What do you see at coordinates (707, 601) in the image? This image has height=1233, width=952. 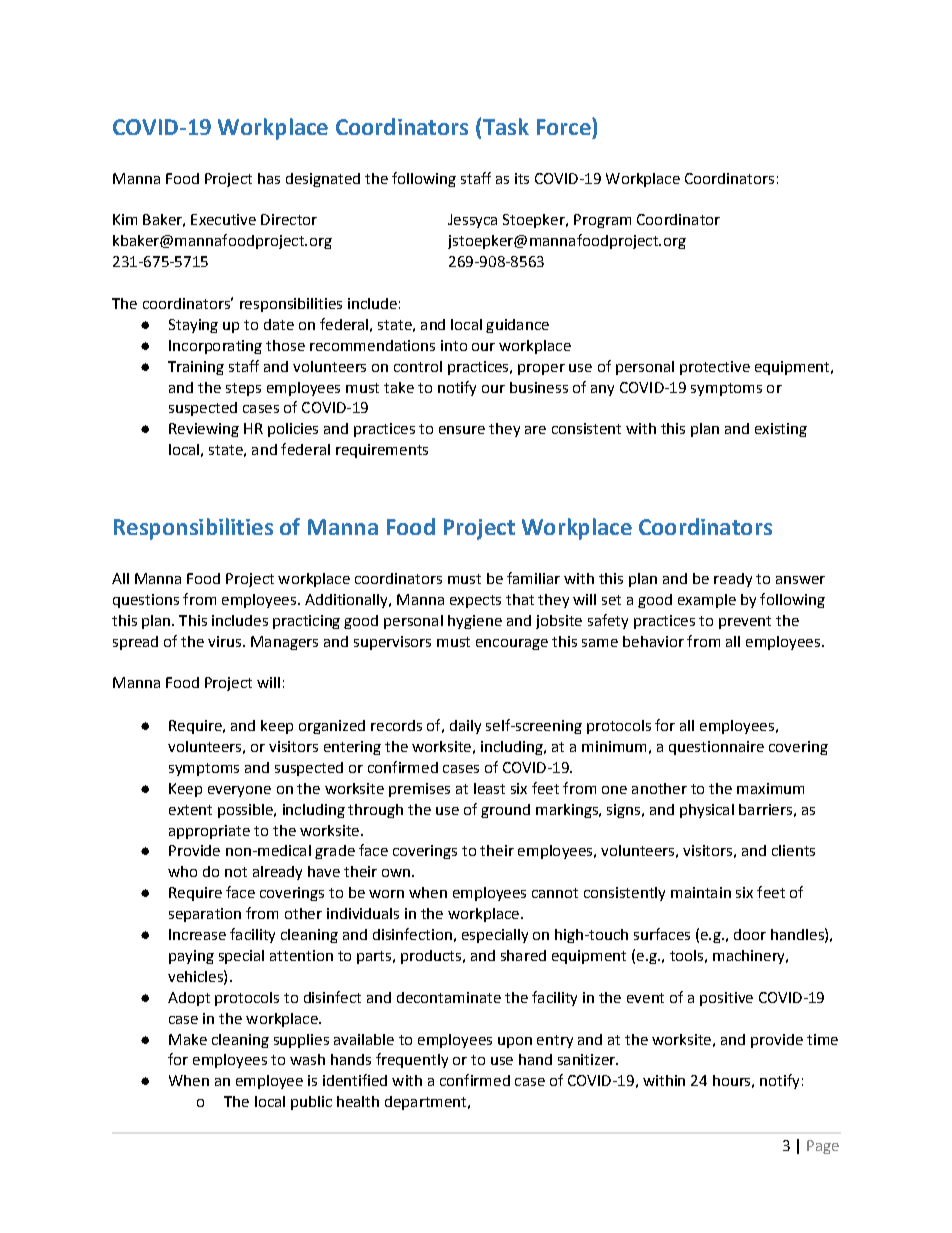 I see `example` at bounding box center [707, 601].
